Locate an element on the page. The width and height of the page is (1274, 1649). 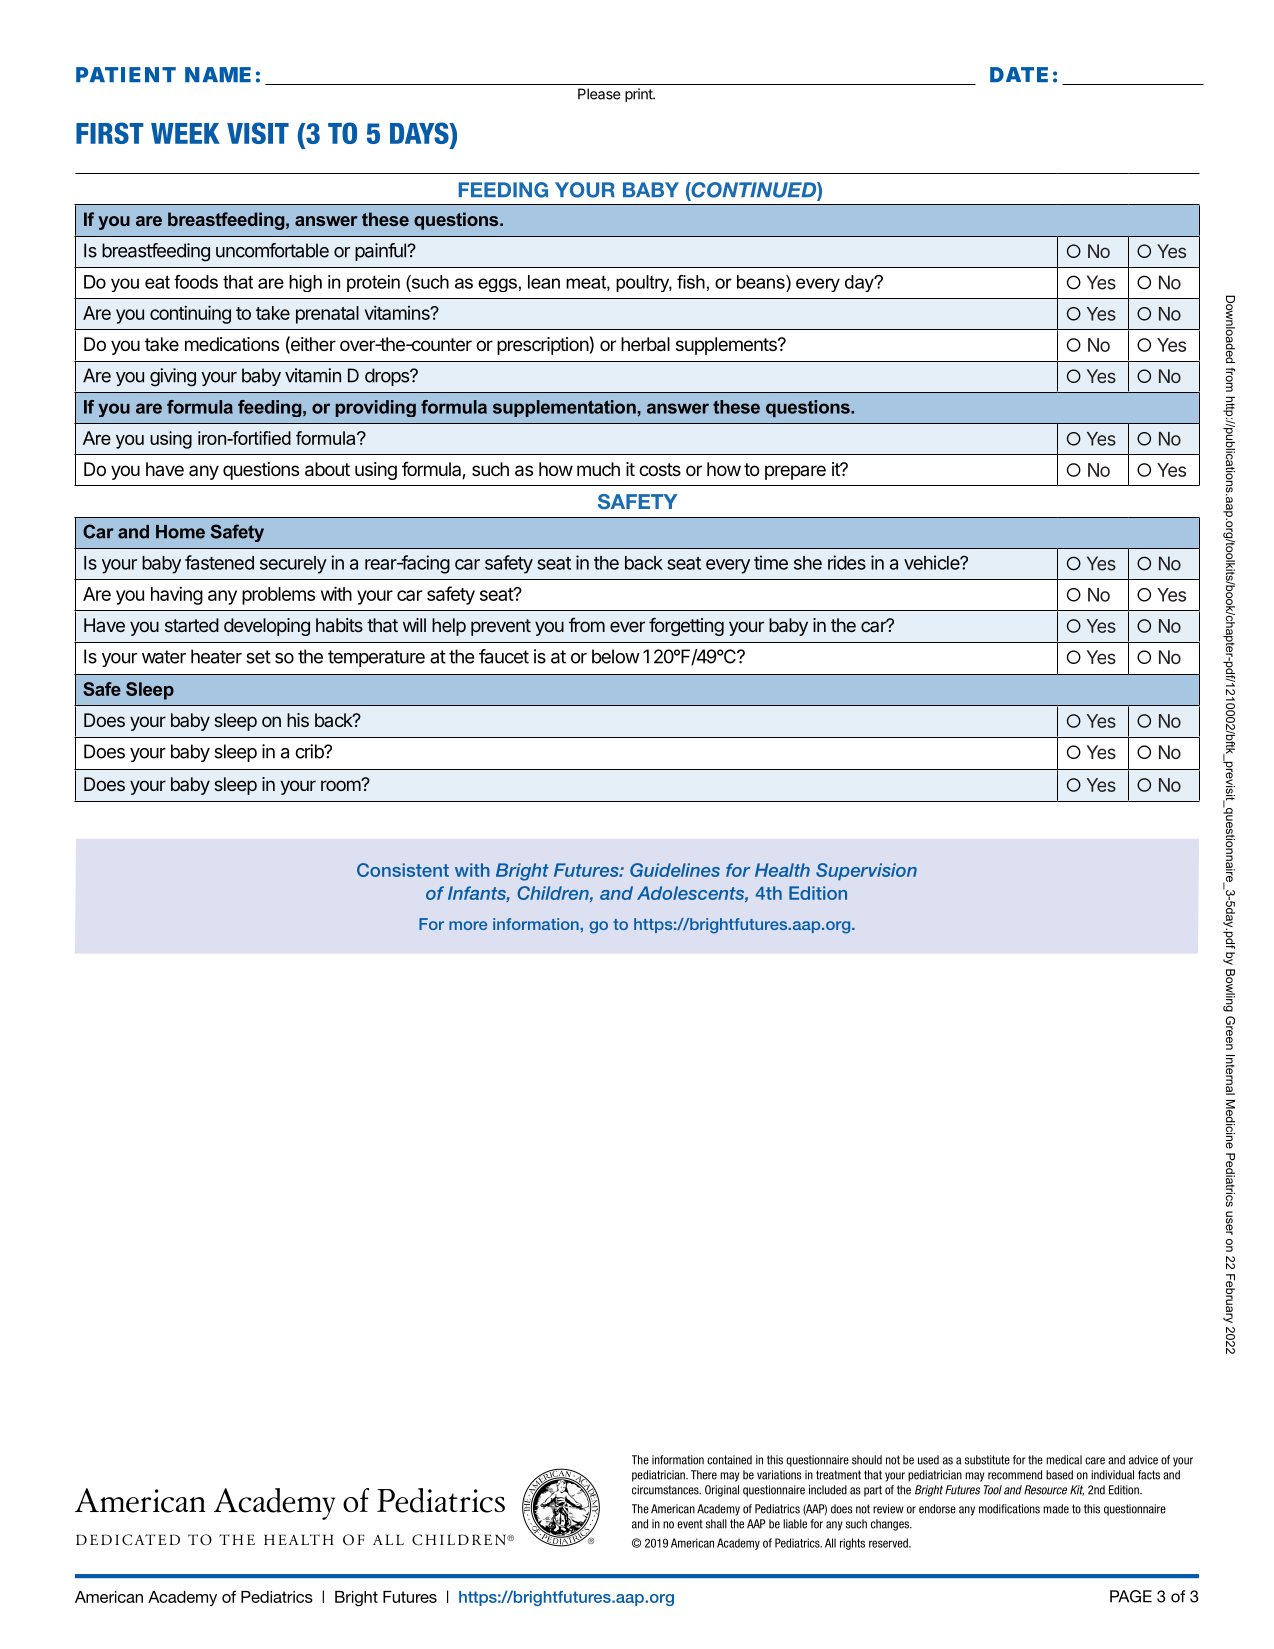
room is located at coordinates (341, 785).
